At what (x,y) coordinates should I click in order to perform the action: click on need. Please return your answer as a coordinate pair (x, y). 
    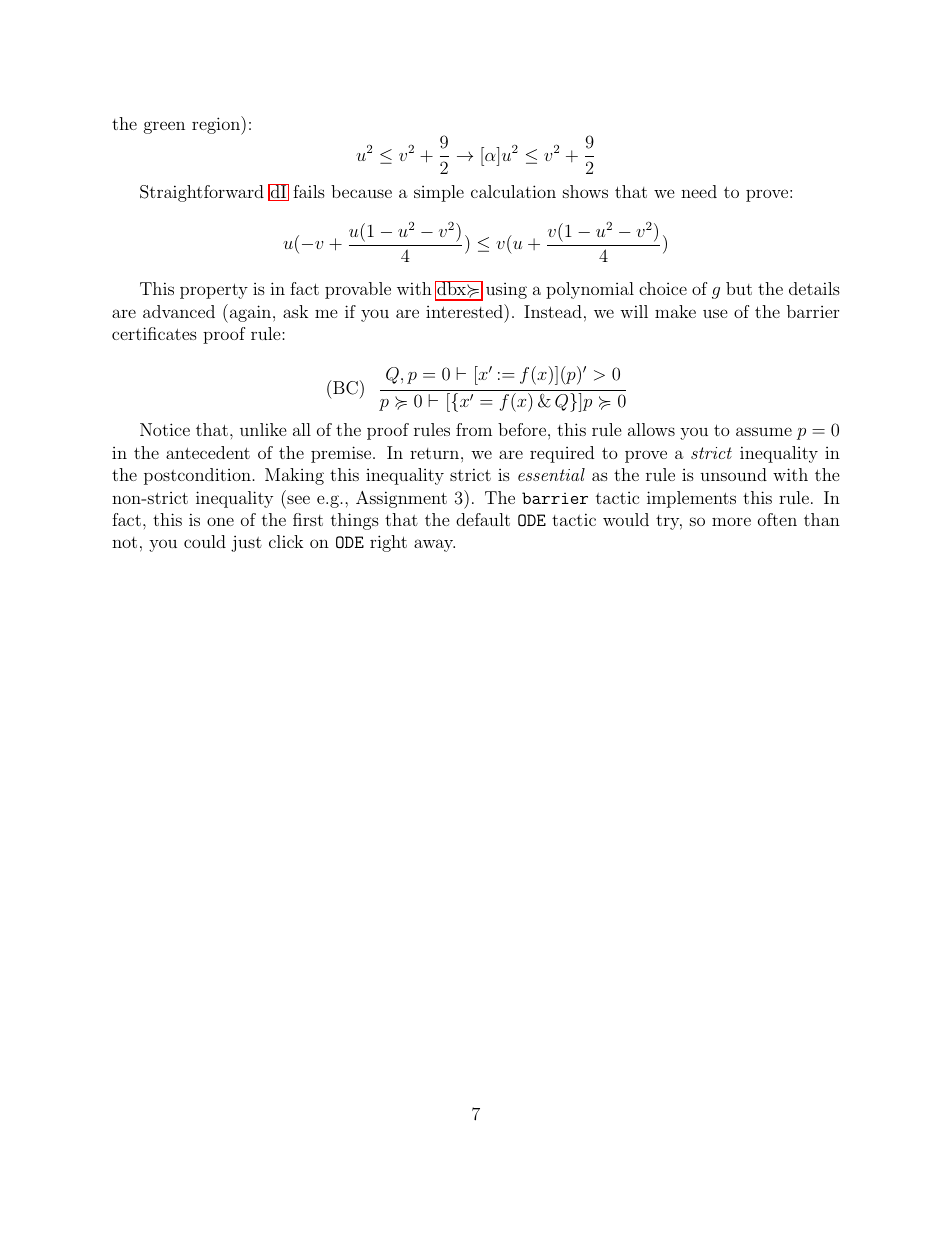
    Looking at the image, I should click on (699, 191).
